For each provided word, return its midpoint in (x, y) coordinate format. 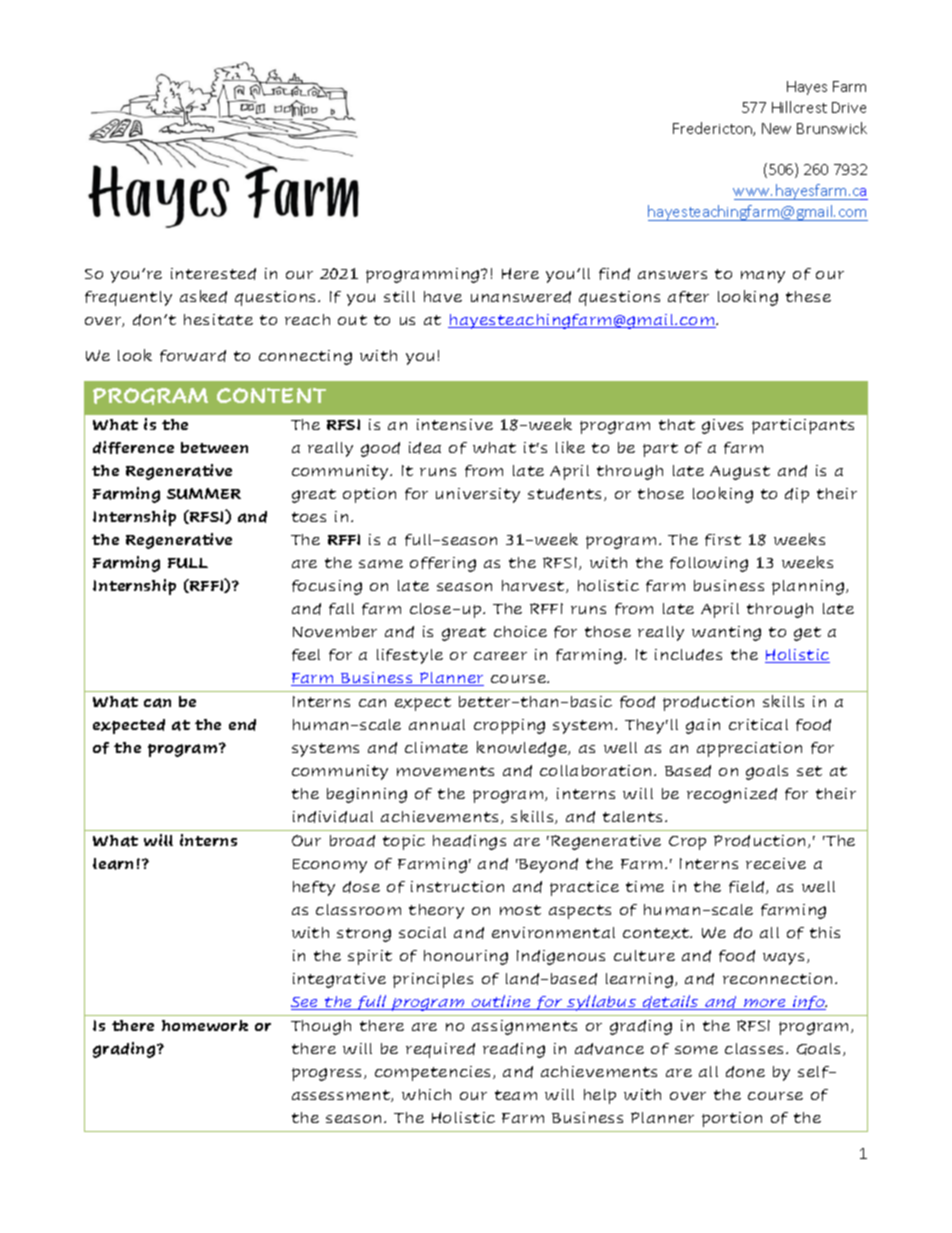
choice (520, 631)
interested (213, 274)
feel (306, 655)
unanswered (521, 297)
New (776, 128)
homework (205, 1025)
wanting (726, 633)
